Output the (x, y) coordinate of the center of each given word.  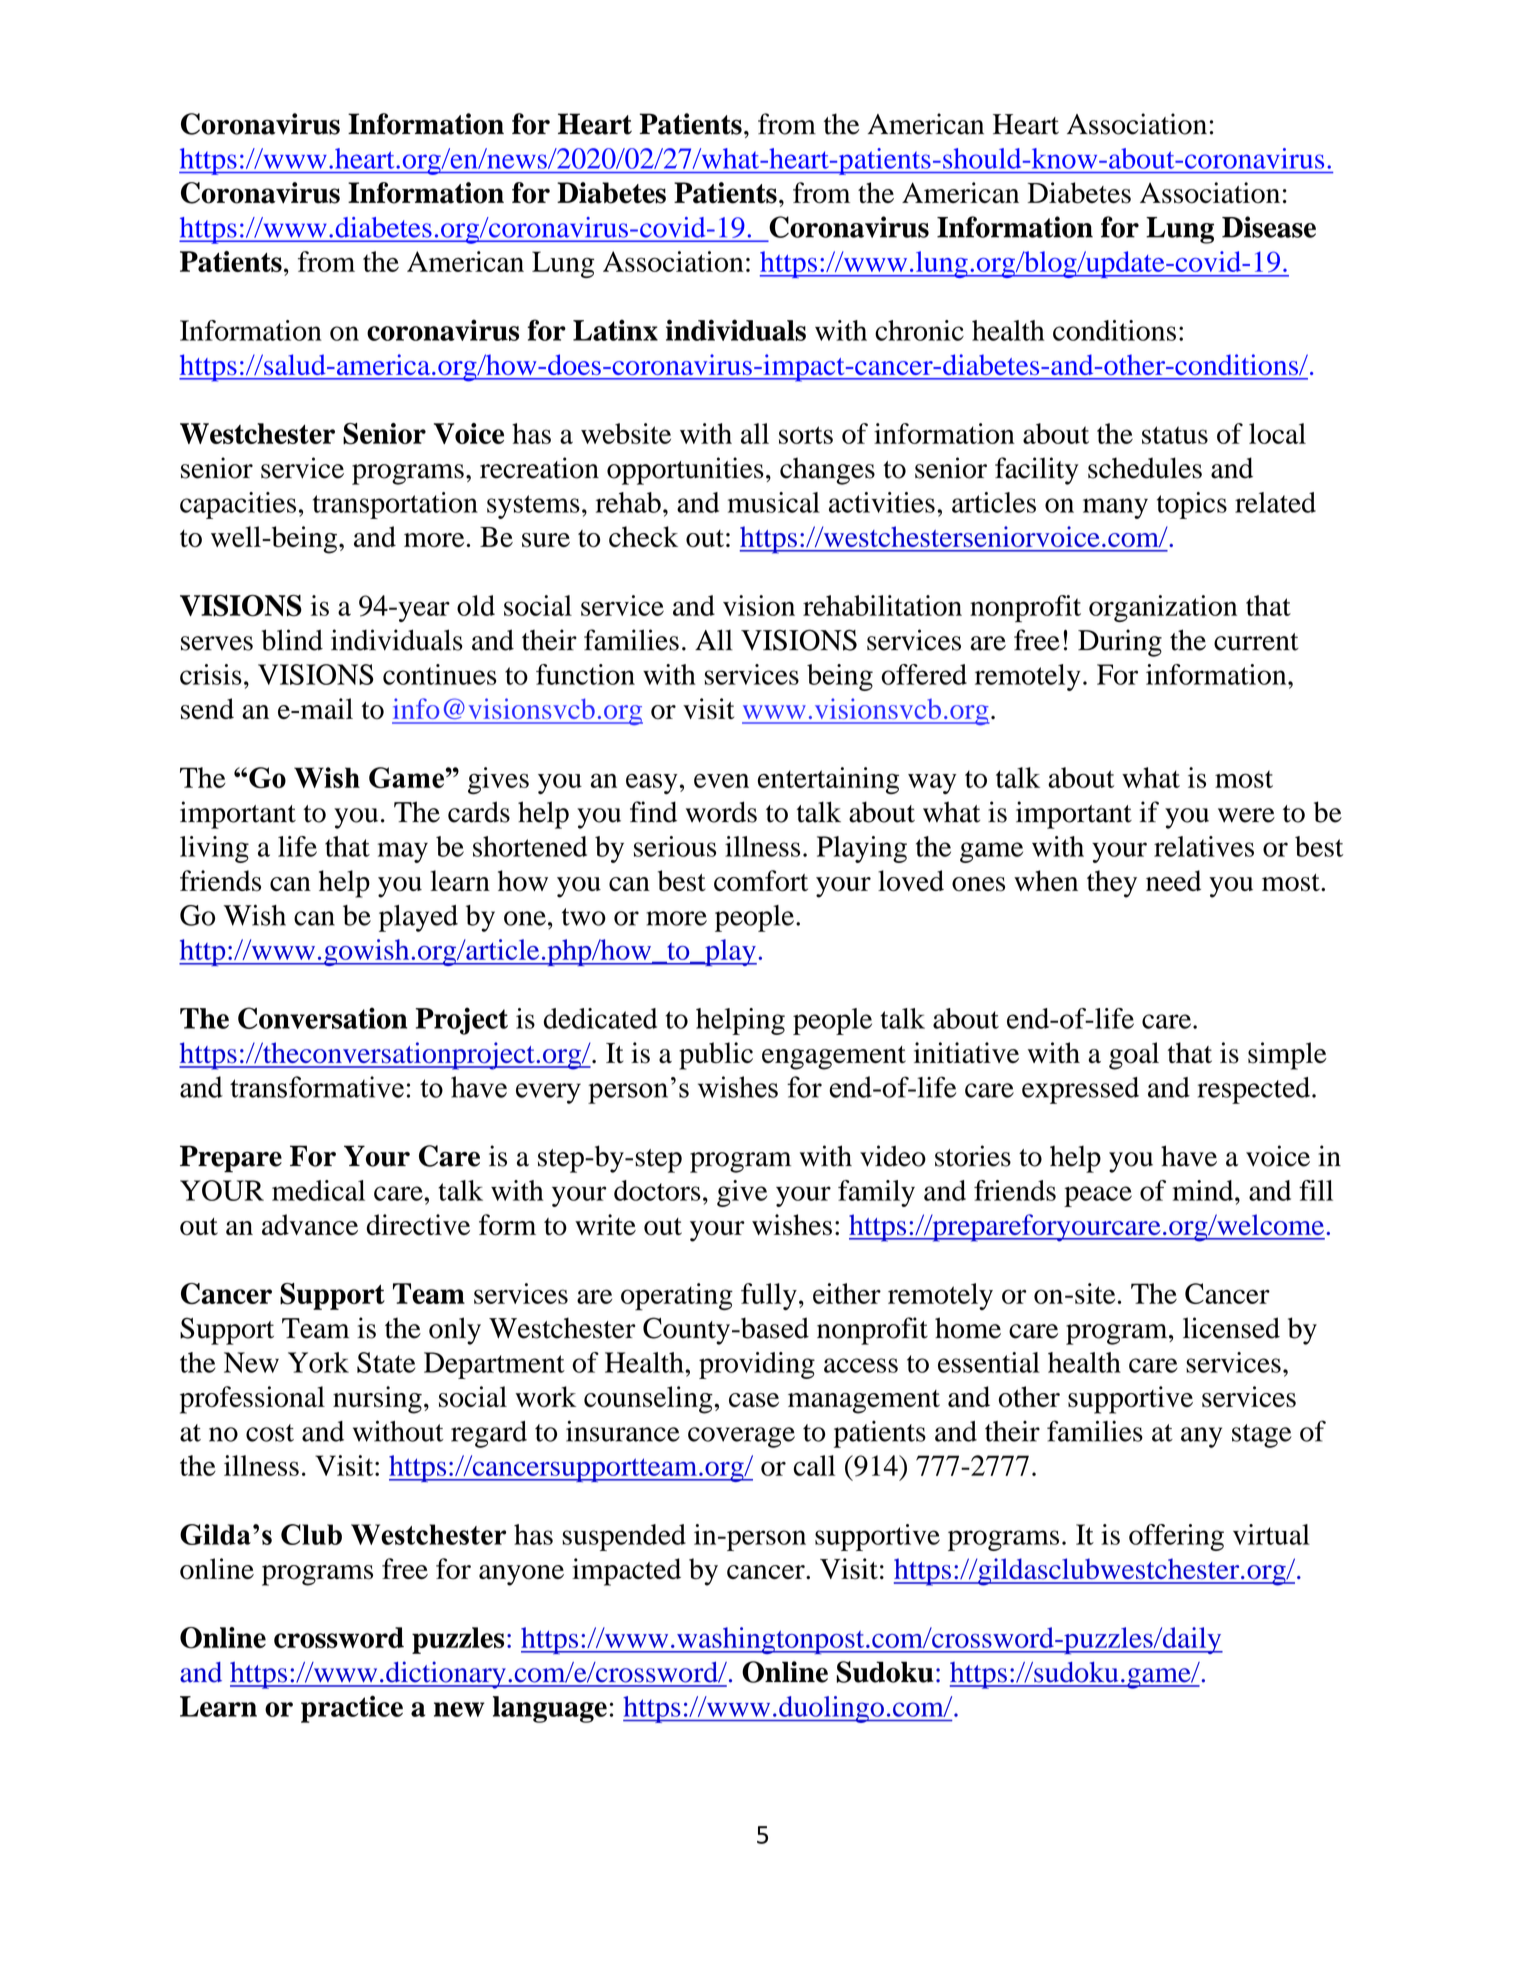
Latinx (615, 330)
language (550, 1709)
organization (1163, 608)
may (403, 852)
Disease (1269, 227)
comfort (761, 881)
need (1173, 880)
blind (292, 640)
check (643, 536)
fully (769, 1296)
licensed (1231, 1328)
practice (352, 1709)
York (318, 1362)
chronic (919, 330)
